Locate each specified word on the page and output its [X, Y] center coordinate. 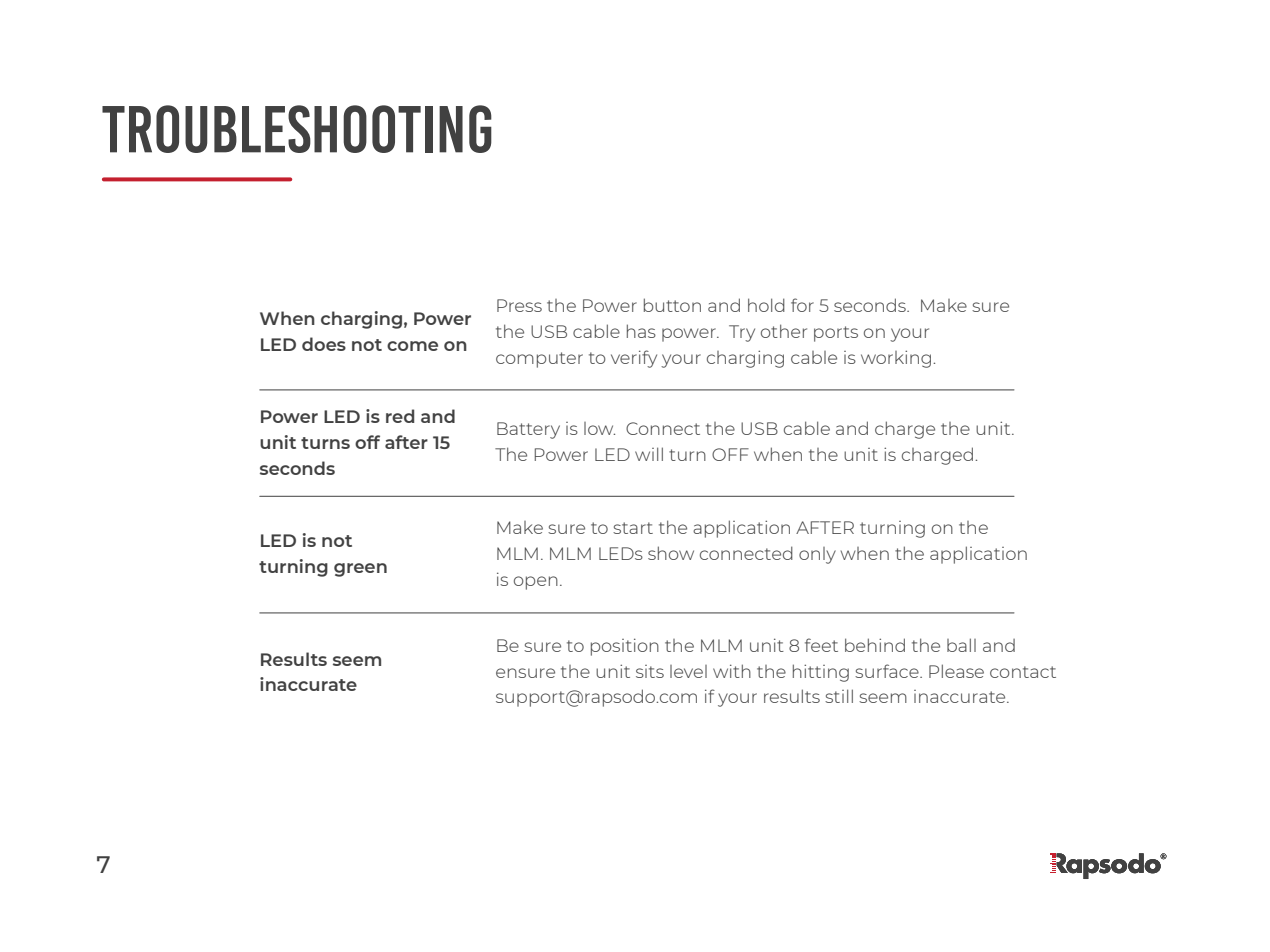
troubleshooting [297, 129]
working [897, 359]
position [625, 647]
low [599, 428]
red [400, 416]
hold [766, 305]
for [802, 305]
